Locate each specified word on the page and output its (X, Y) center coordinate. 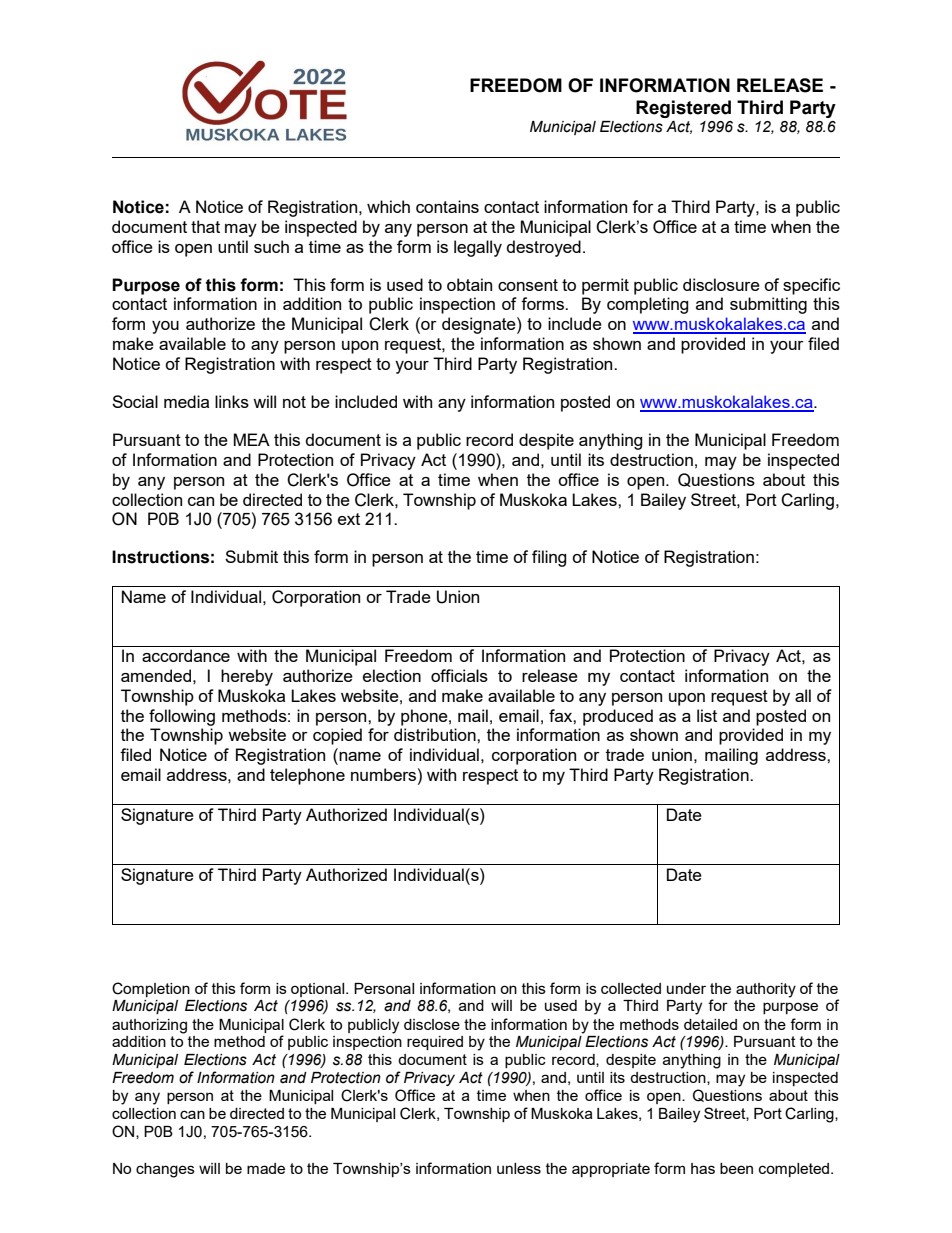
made (266, 1168)
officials (459, 675)
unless (519, 1168)
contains (447, 206)
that (205, 226)
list (707, 715)
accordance (186, 655)
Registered (683, 109)
